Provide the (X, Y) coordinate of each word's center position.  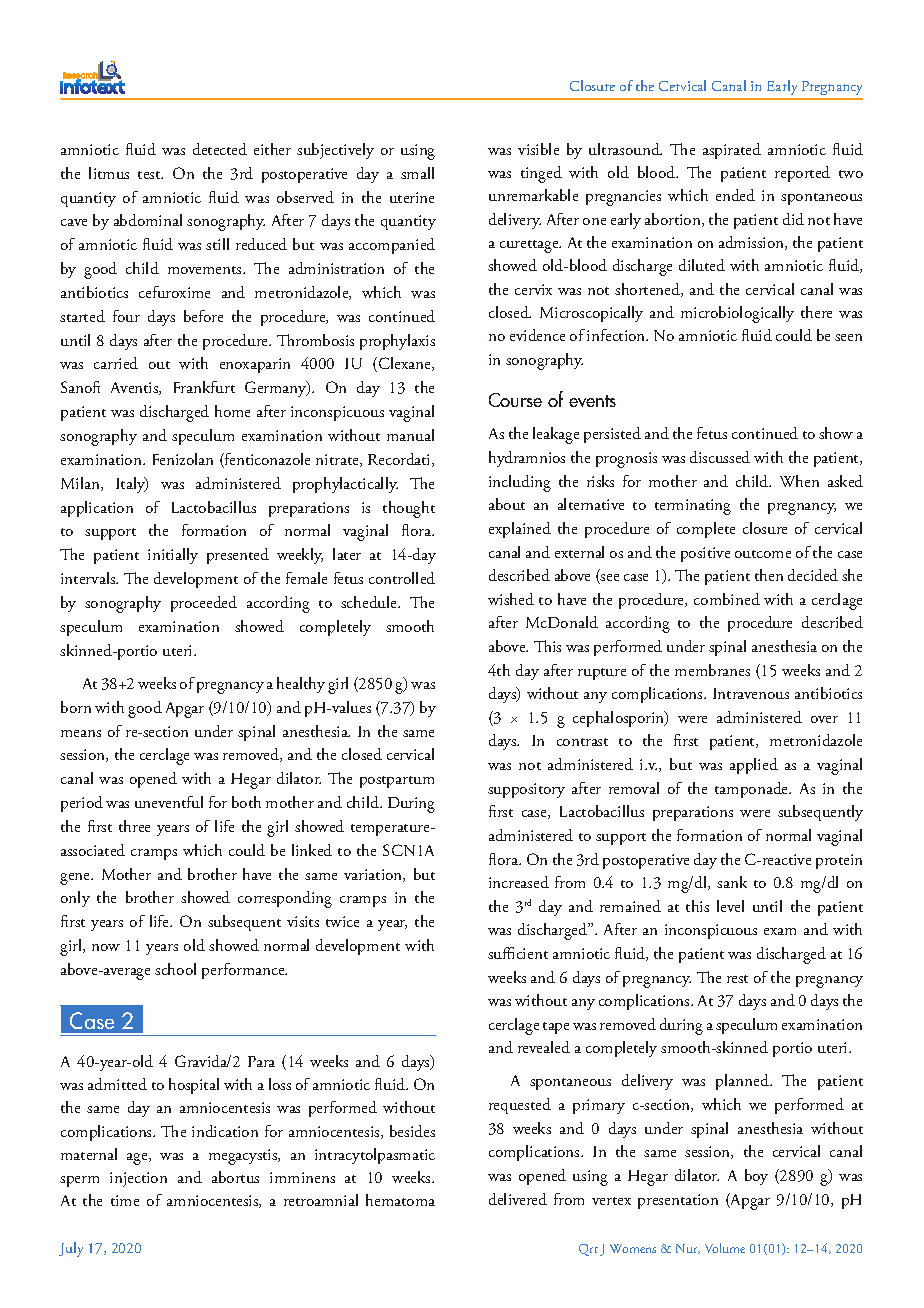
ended (735, 195)
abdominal (148, 220)
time (125, 1200)
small (417, 173)
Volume (725, 1248)
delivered (518, 1199)
